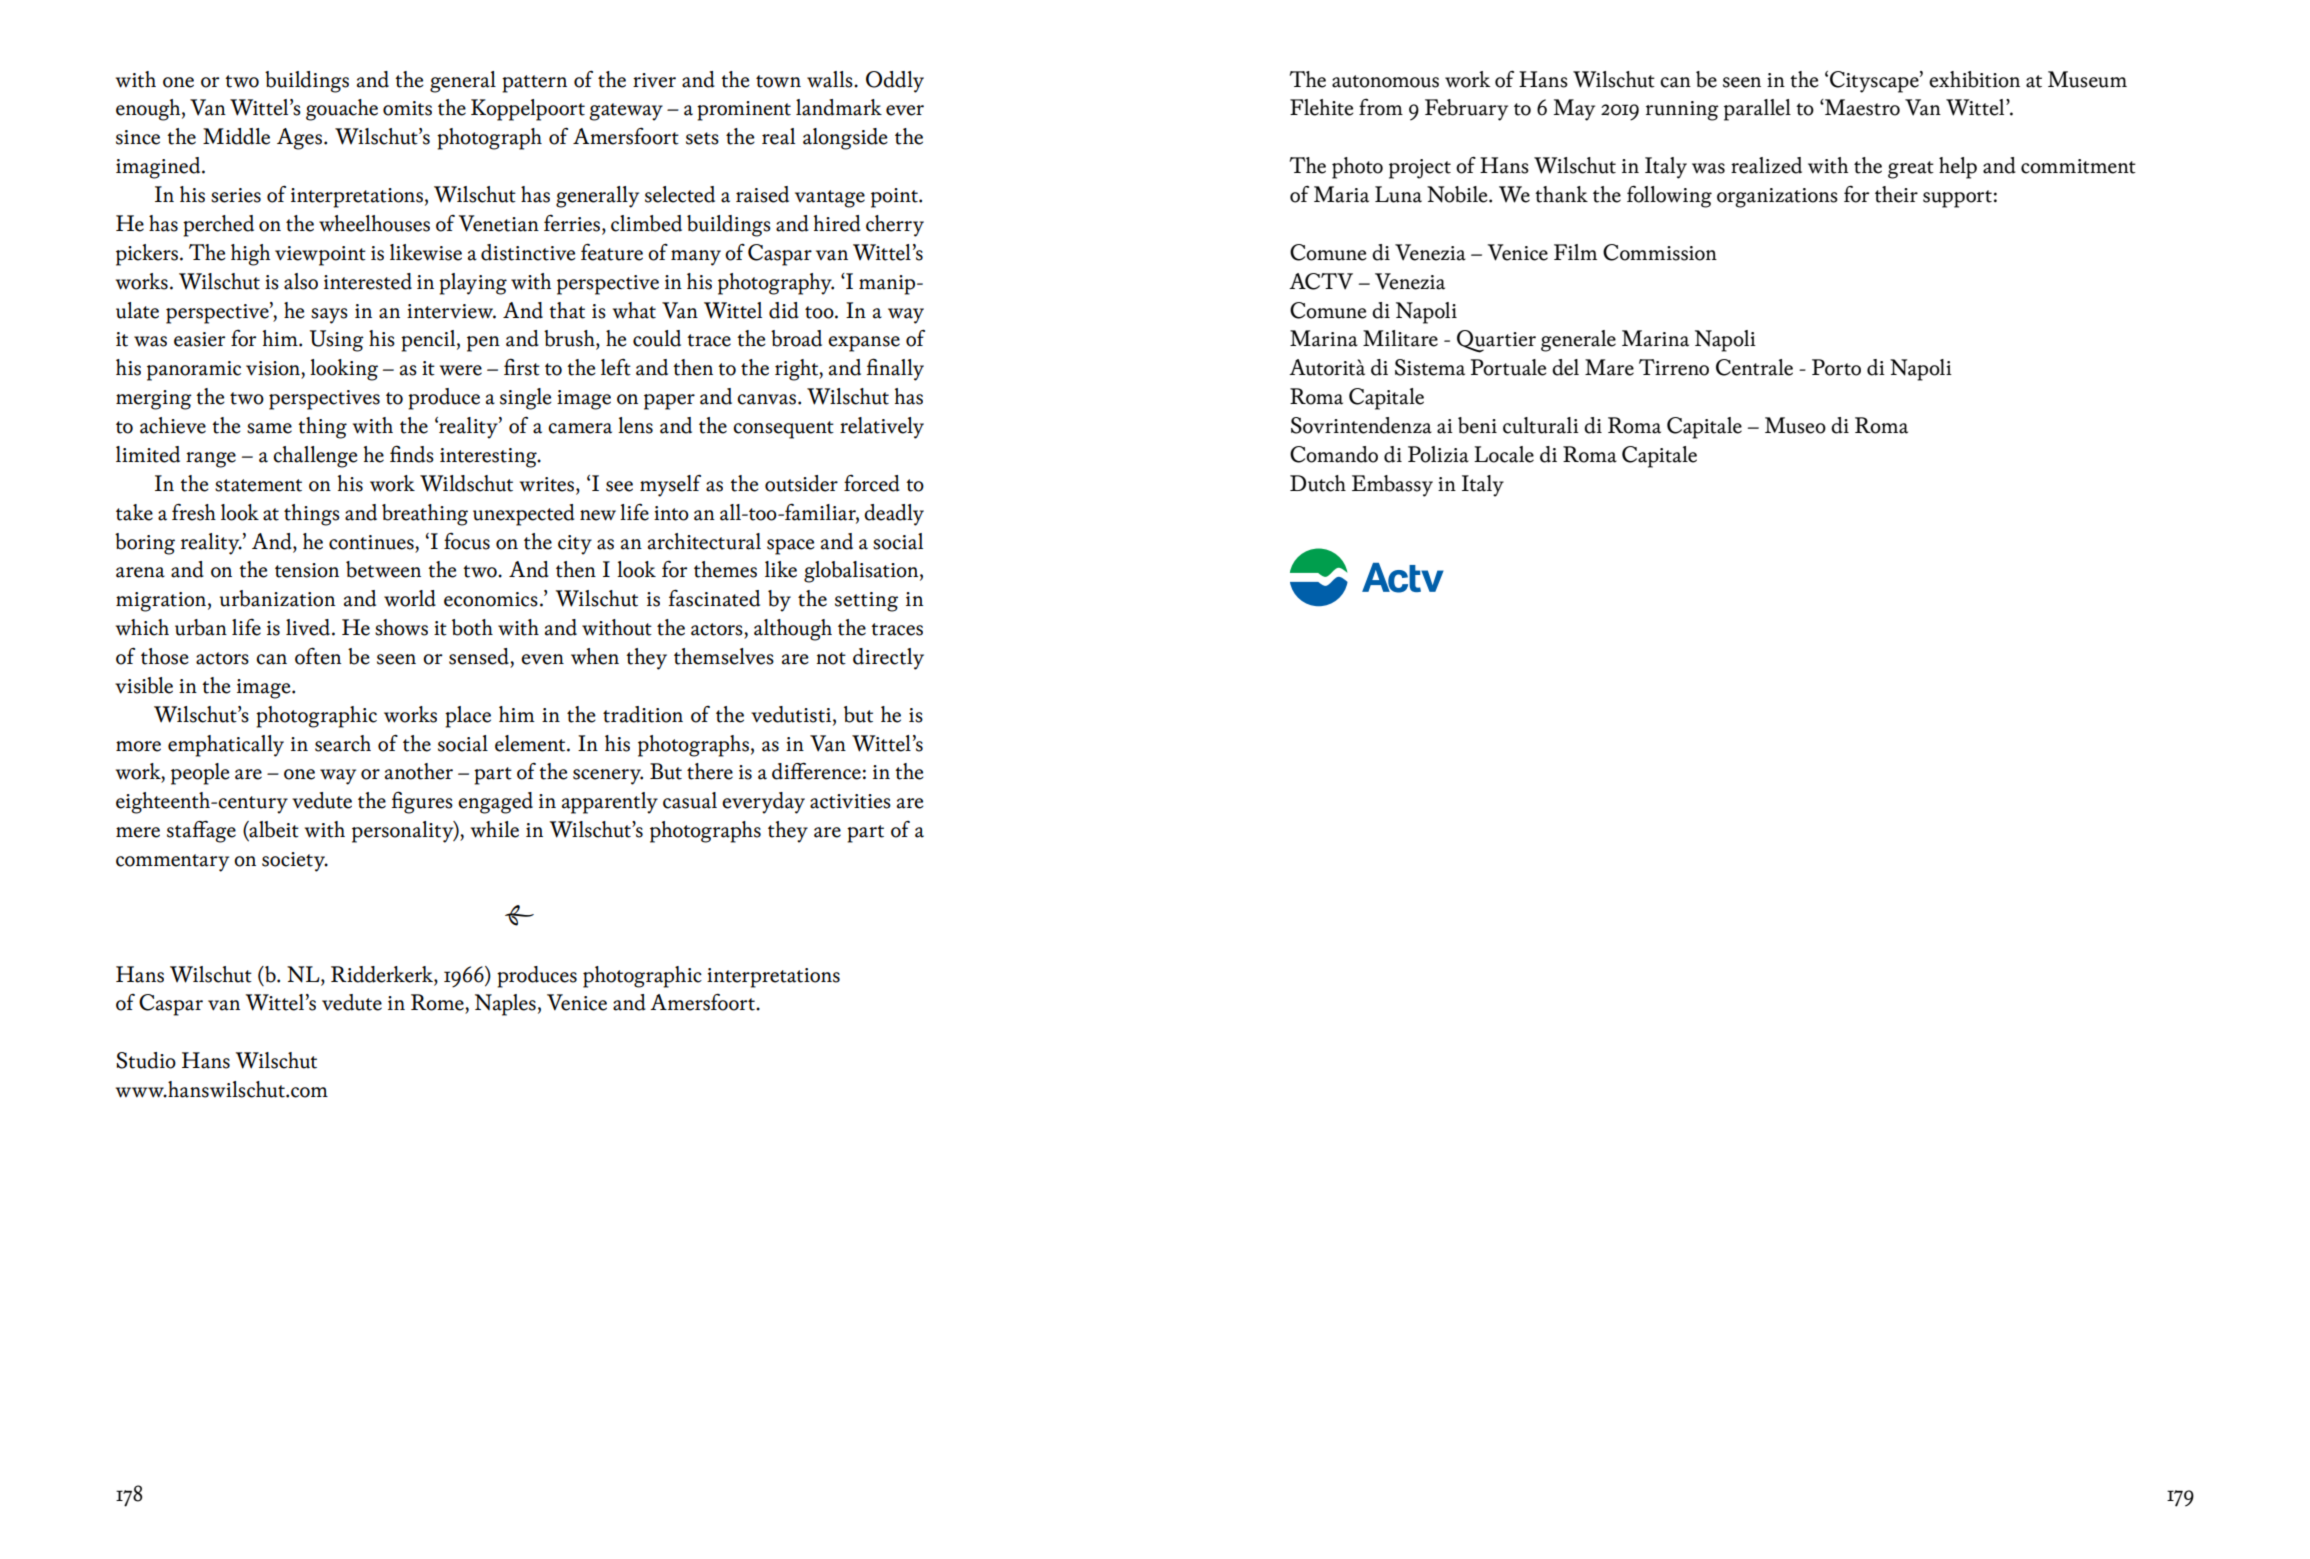 This image has height=1559, width=2310. What do you see at coordinates (850, 801) in the image?
I see `activities` at bounding box center [850, 801].
